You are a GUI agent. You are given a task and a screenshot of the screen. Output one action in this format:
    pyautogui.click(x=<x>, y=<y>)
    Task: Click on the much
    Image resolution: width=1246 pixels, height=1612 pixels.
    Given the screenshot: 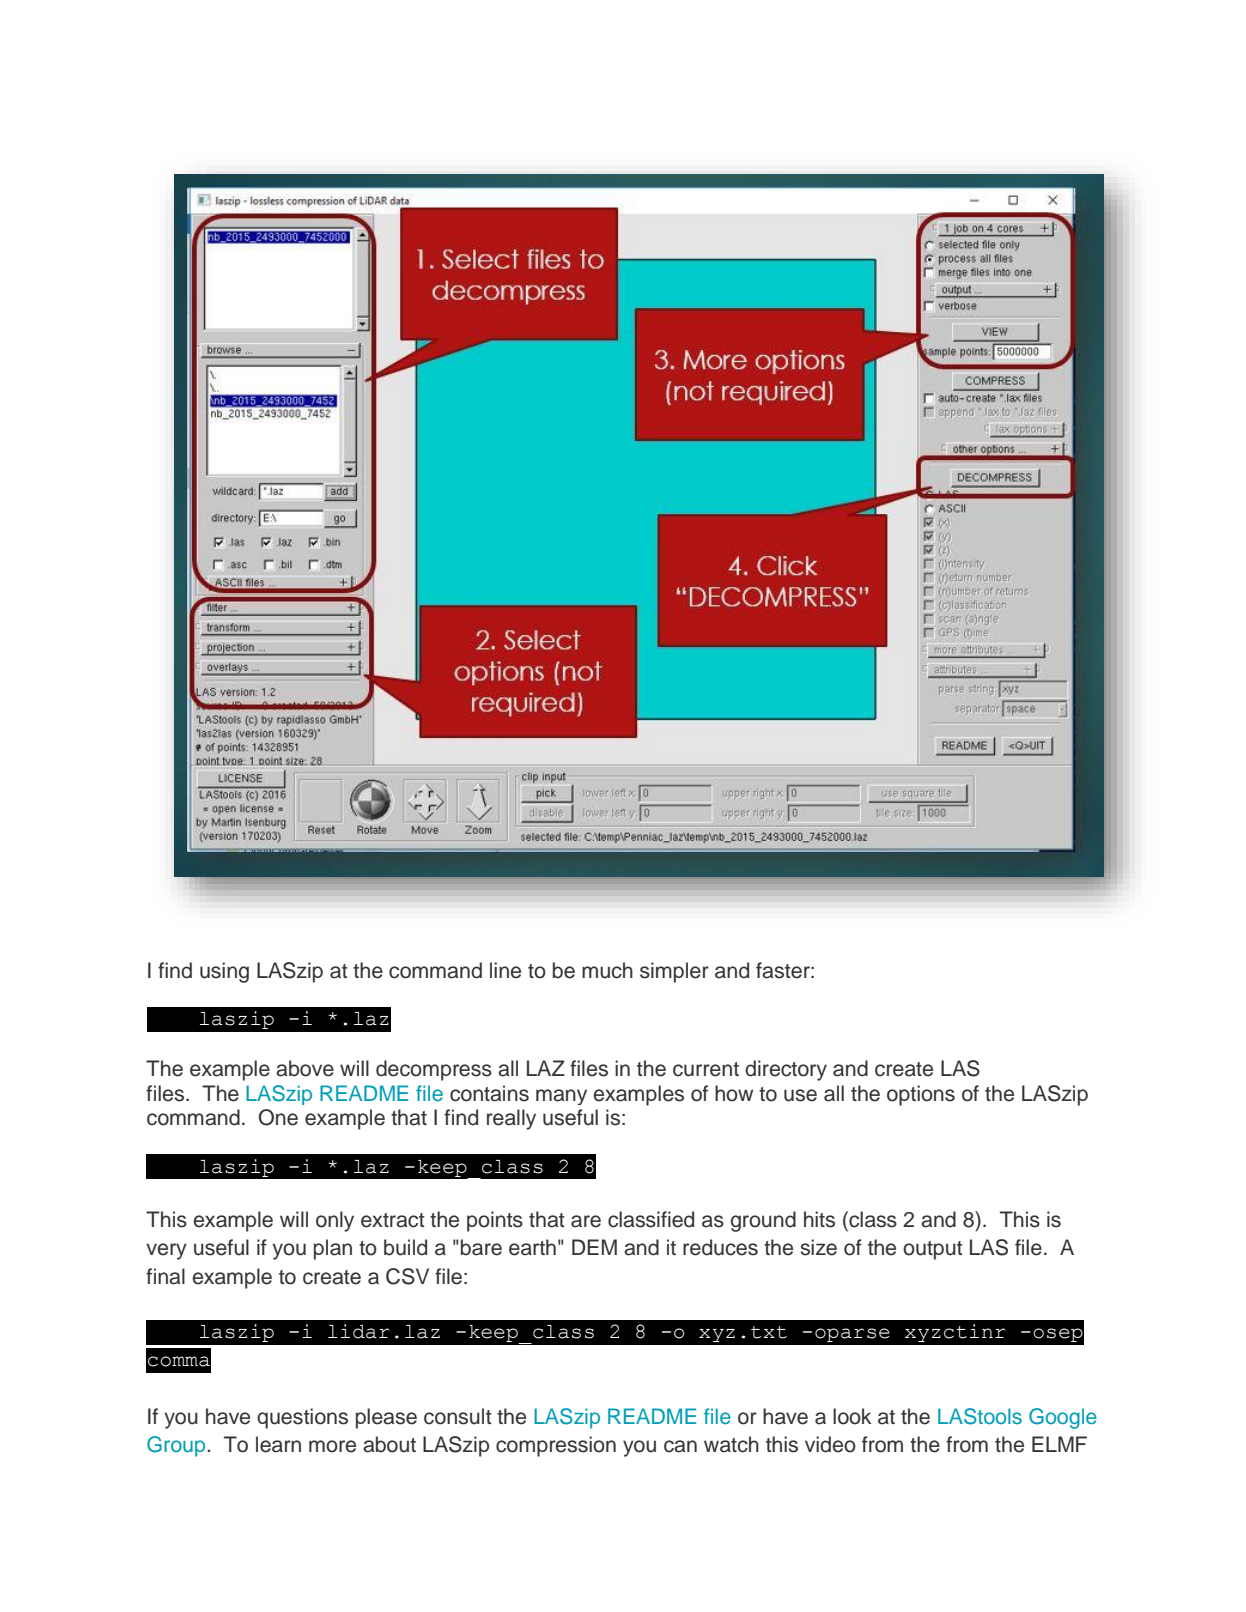 What is the action you would take?
    pyautogui.click(x=607, y=970)
